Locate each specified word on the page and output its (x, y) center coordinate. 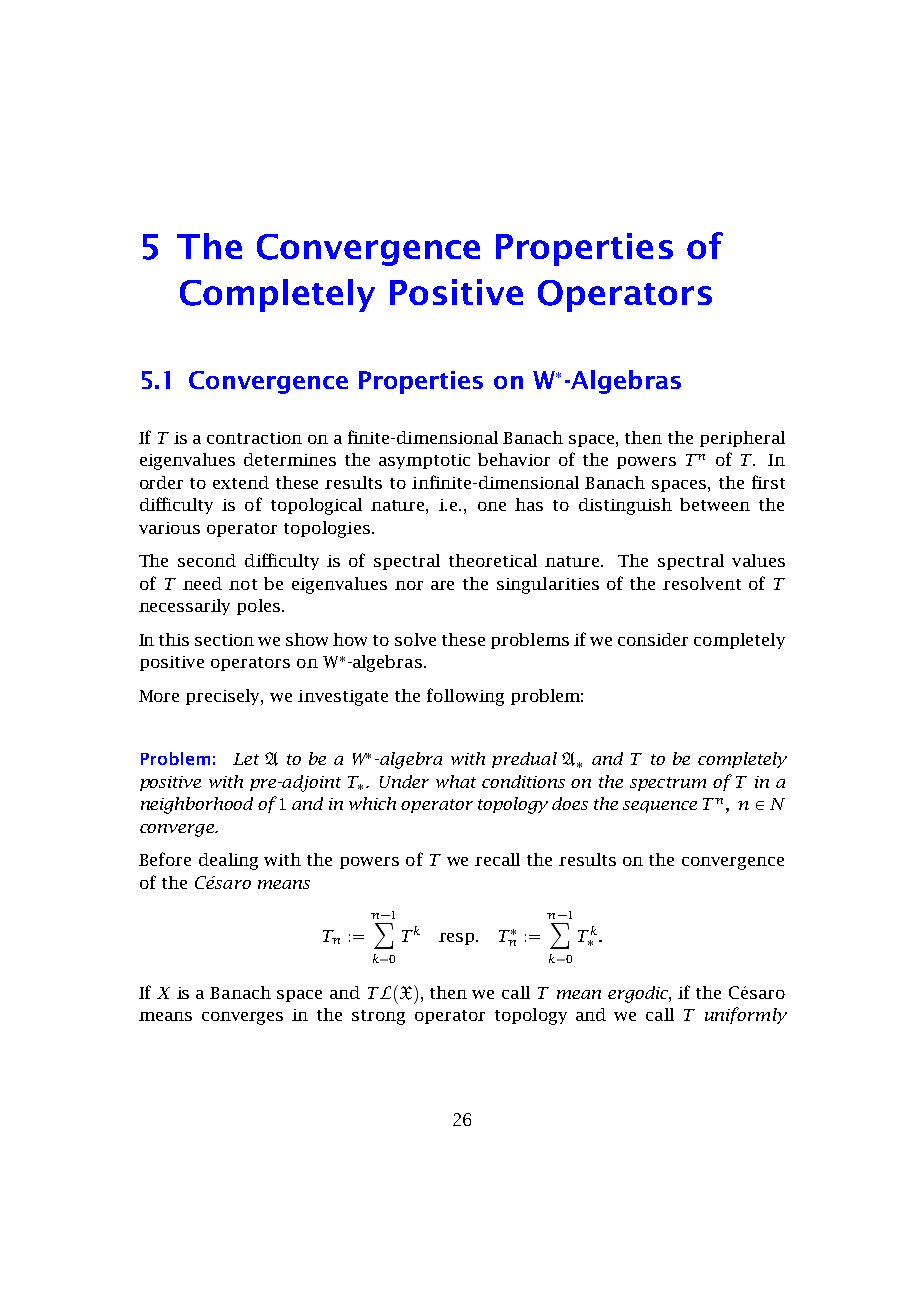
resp (458, 939)
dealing (228, 861)
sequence (660, 807)
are (442, 585)
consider (653, 639)
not (243, 584)
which (372, 803)
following (465, 697)
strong (378, 1017)
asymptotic (424, 461)
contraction (254, 438)
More (159, 696)
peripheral (742, 439)
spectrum (668, 784)
